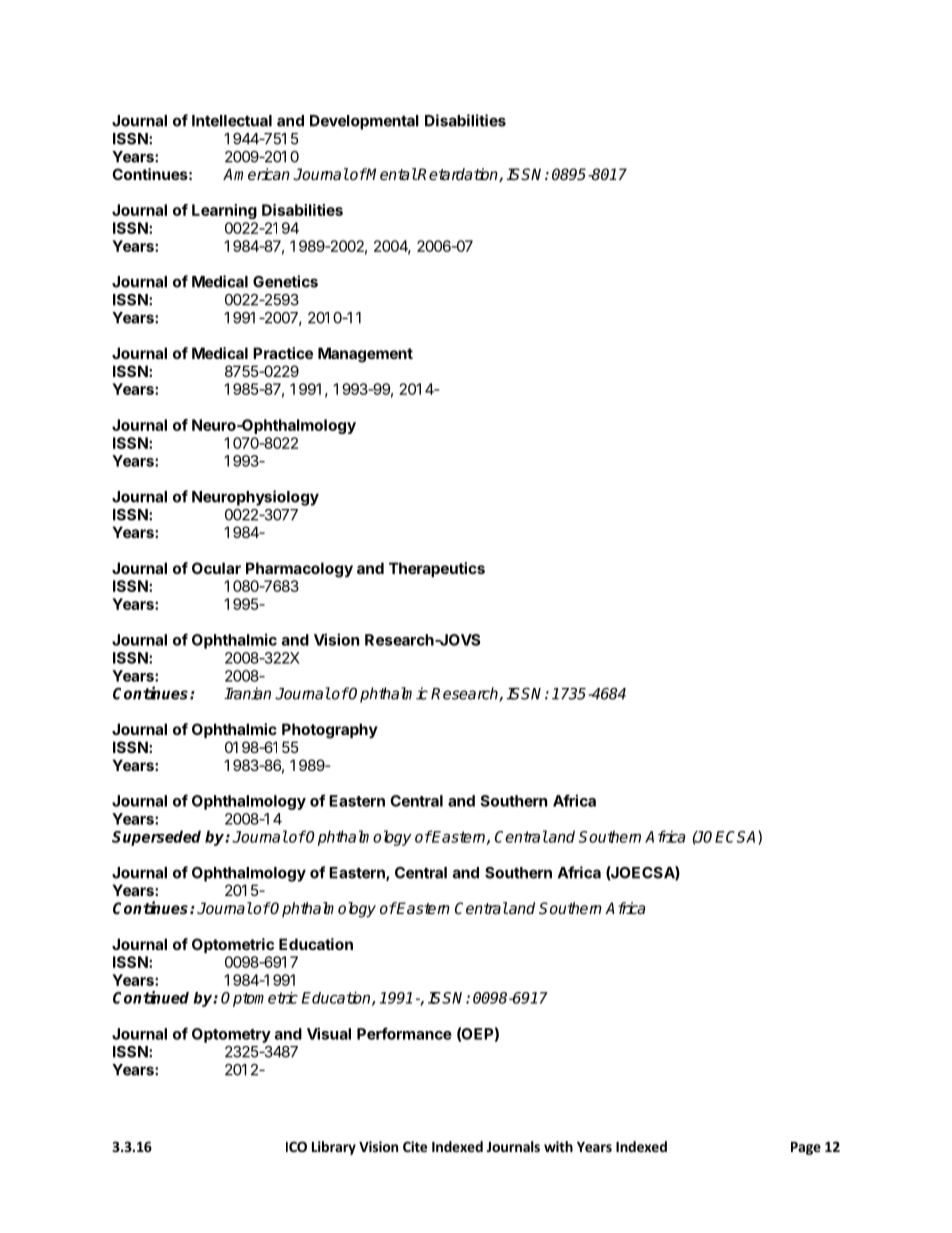 The width and height of the image is (952, 1233). I want to click on ICO, so click(296, 1146).
